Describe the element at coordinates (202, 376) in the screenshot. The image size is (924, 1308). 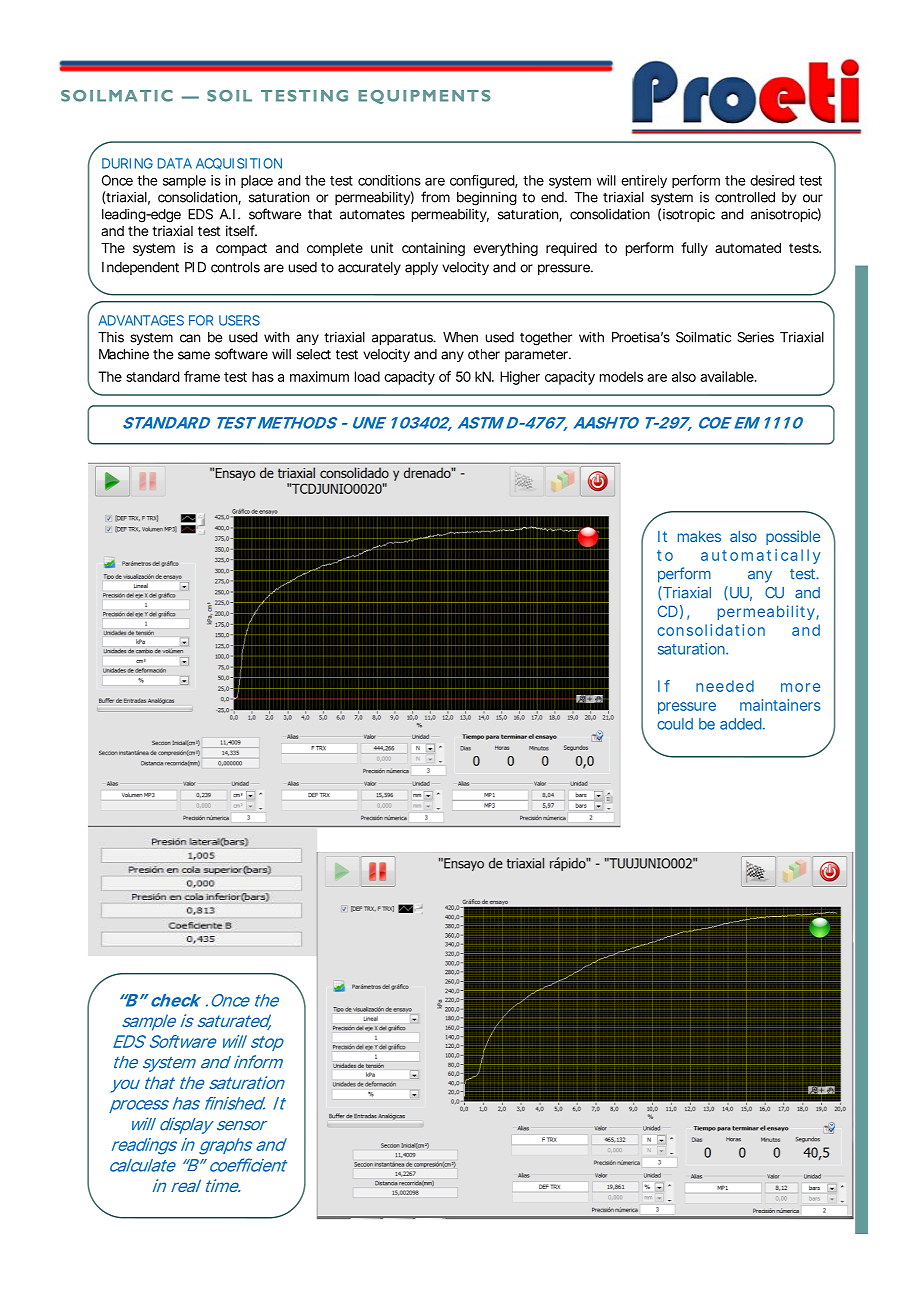
I see `frame` at that location.
